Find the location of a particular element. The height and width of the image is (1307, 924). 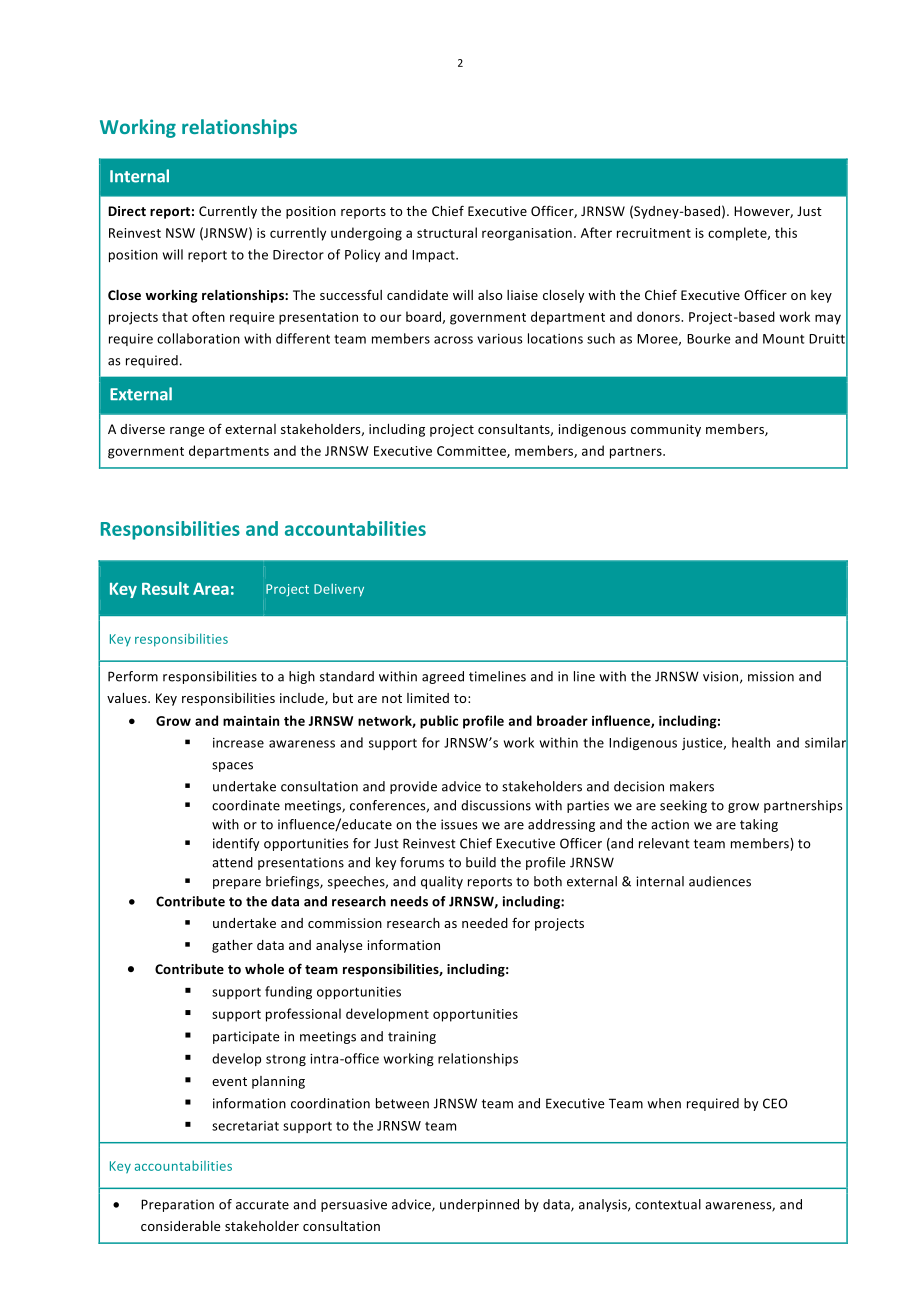

often is located at coordinates (208, 316).
